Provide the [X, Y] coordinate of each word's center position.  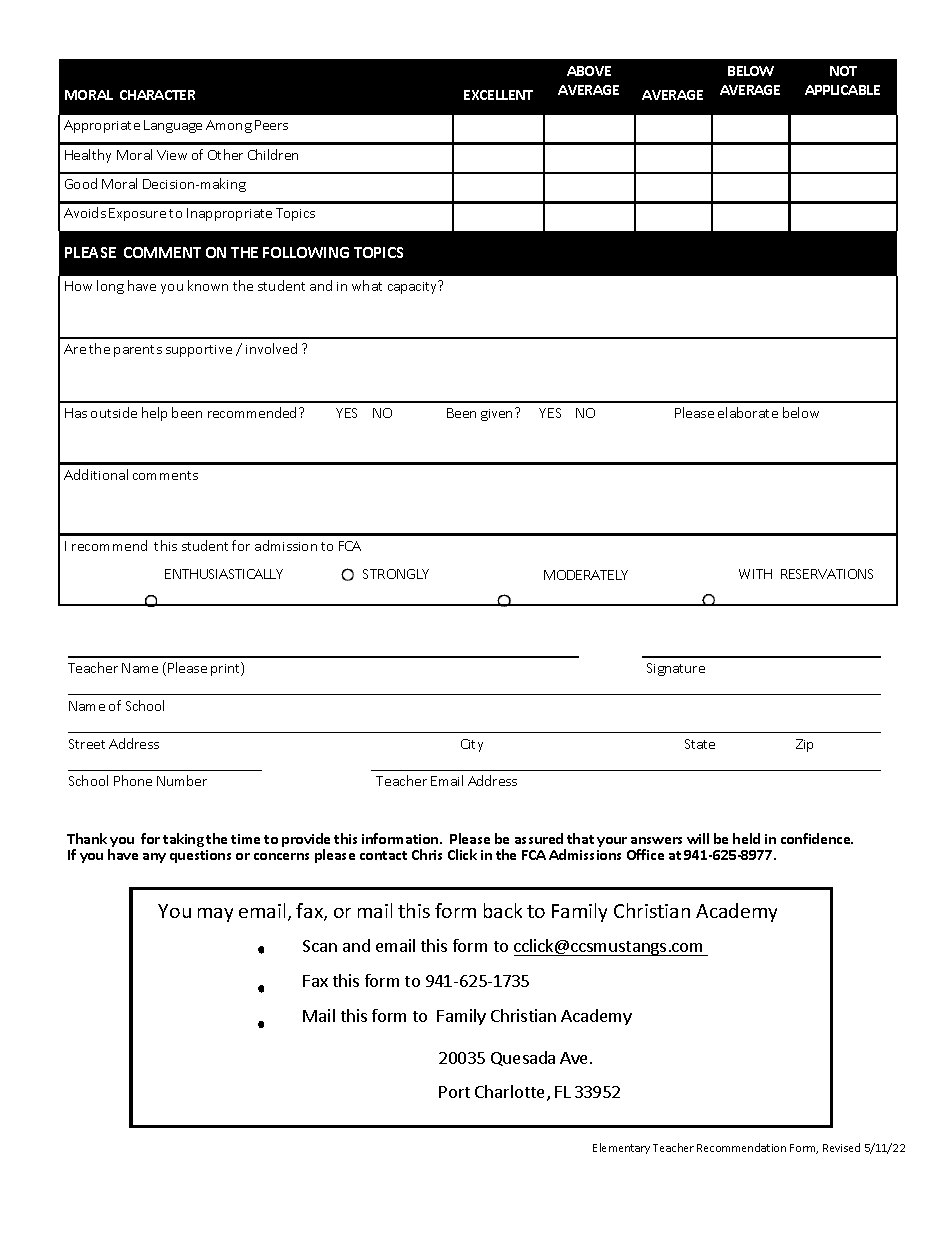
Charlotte [511, 1093]
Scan [320, 946]
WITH [755, 574]
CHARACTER [157, 95]
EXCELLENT [498, 95]
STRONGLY [396, 574]
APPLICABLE [842, 90]
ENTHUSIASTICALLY [224, 574]
